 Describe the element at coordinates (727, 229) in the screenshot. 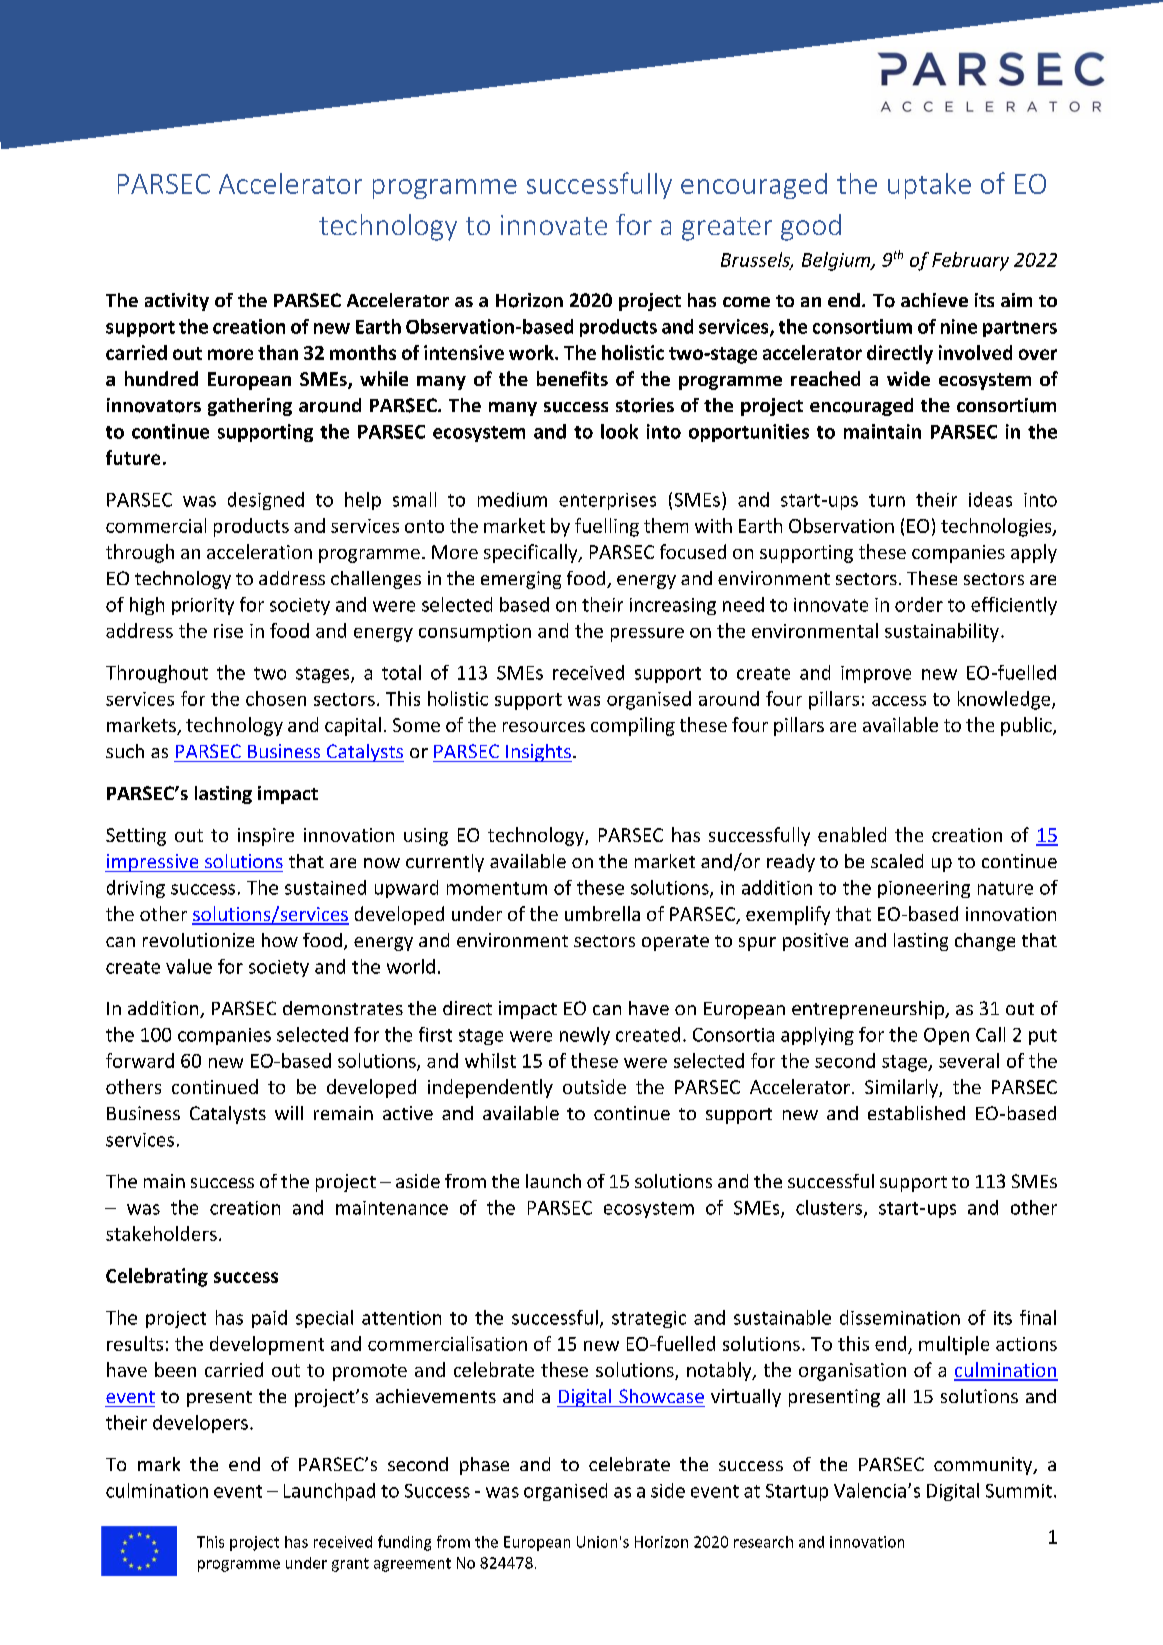

I see `greater` at that location.
